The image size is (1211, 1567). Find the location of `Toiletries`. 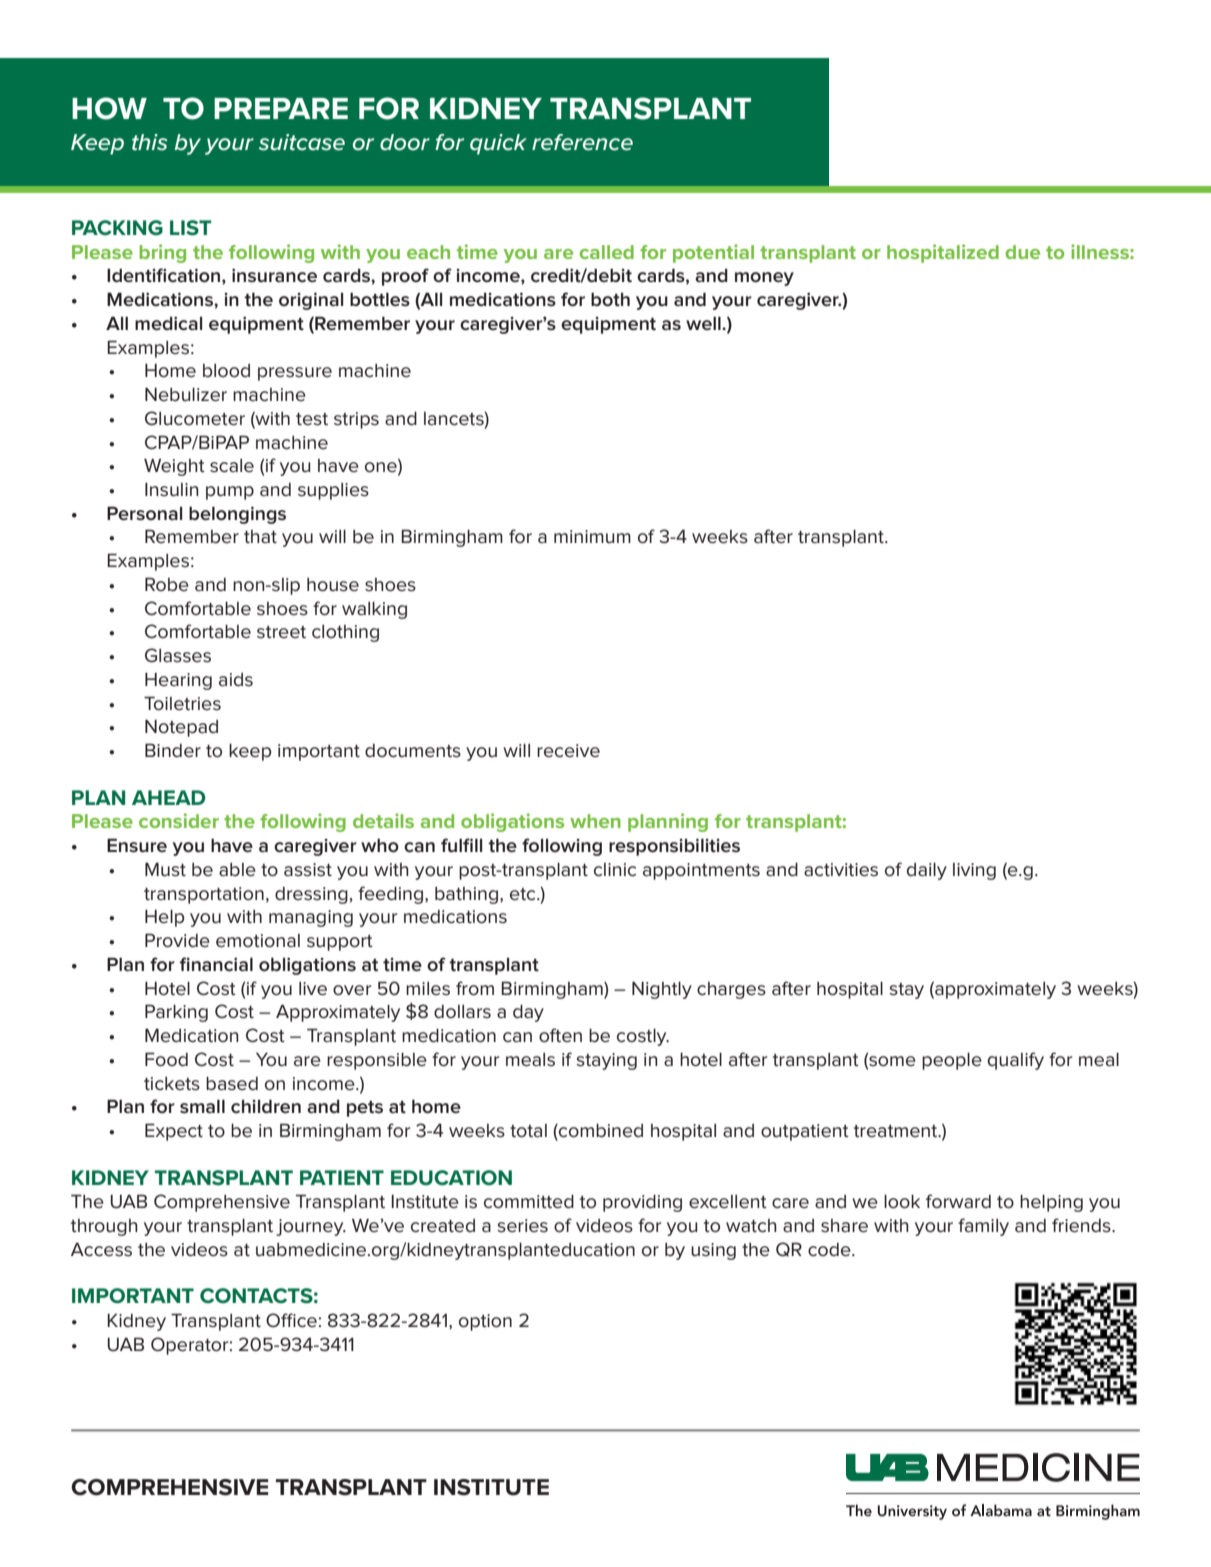

Toiletries is located at coordinates (182, 703).
